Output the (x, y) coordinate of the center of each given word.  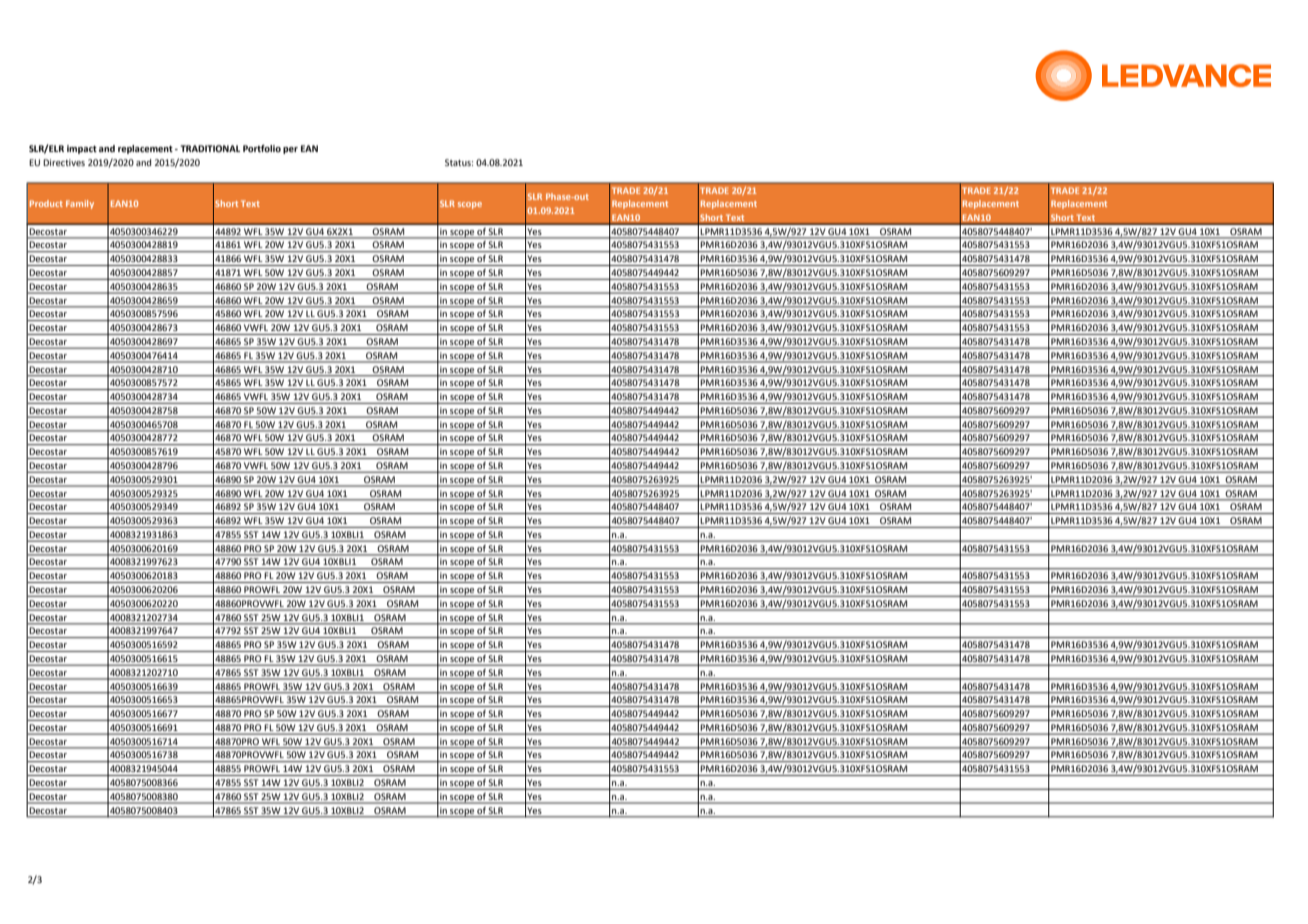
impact (82, 149)
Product (46, 203)
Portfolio (262, 148)
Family (80, 204)
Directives (64, 162)
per (290, 150)
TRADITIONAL (210, 148)
